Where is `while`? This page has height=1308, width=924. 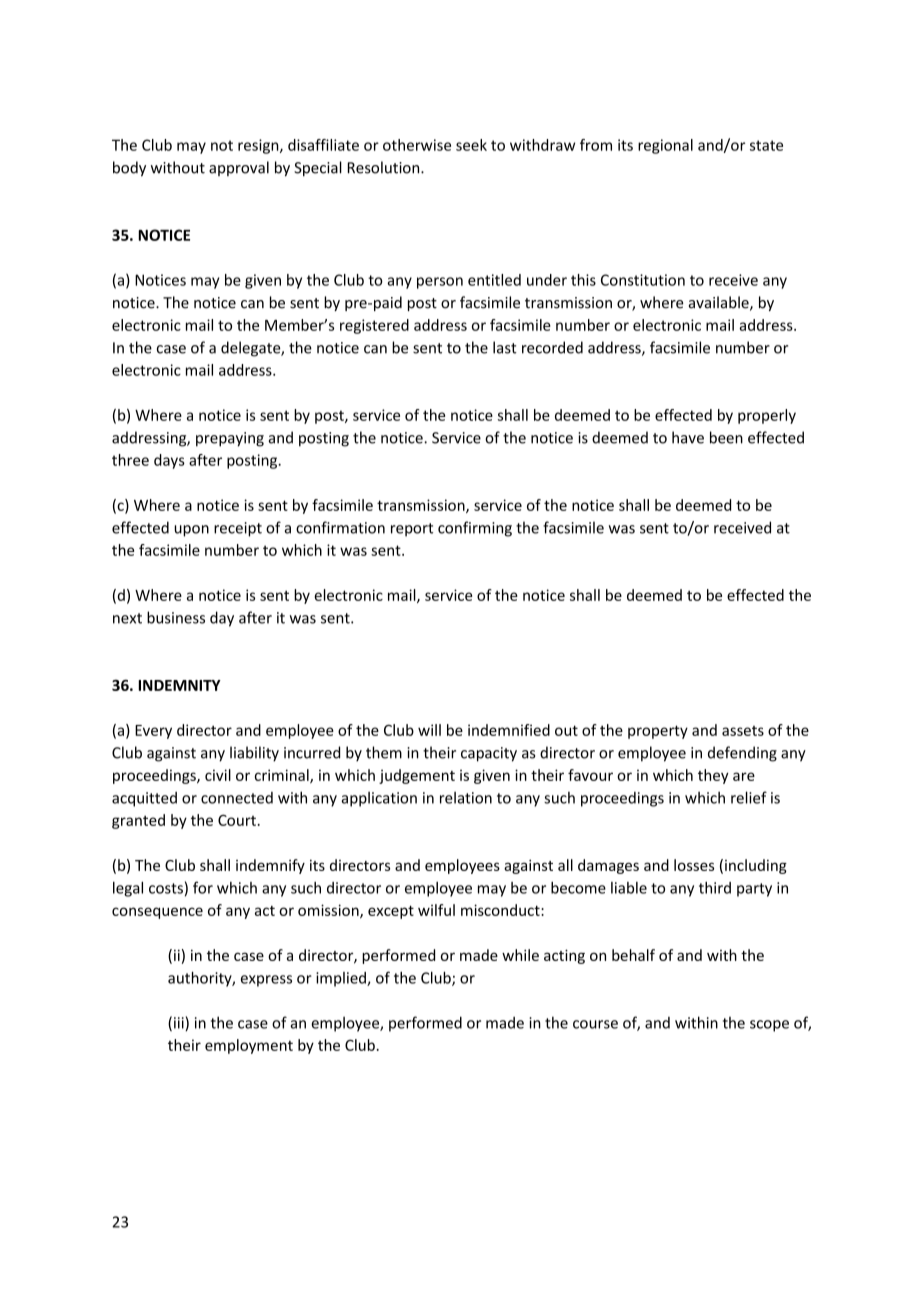 while is located at coordinates (520, 955).
